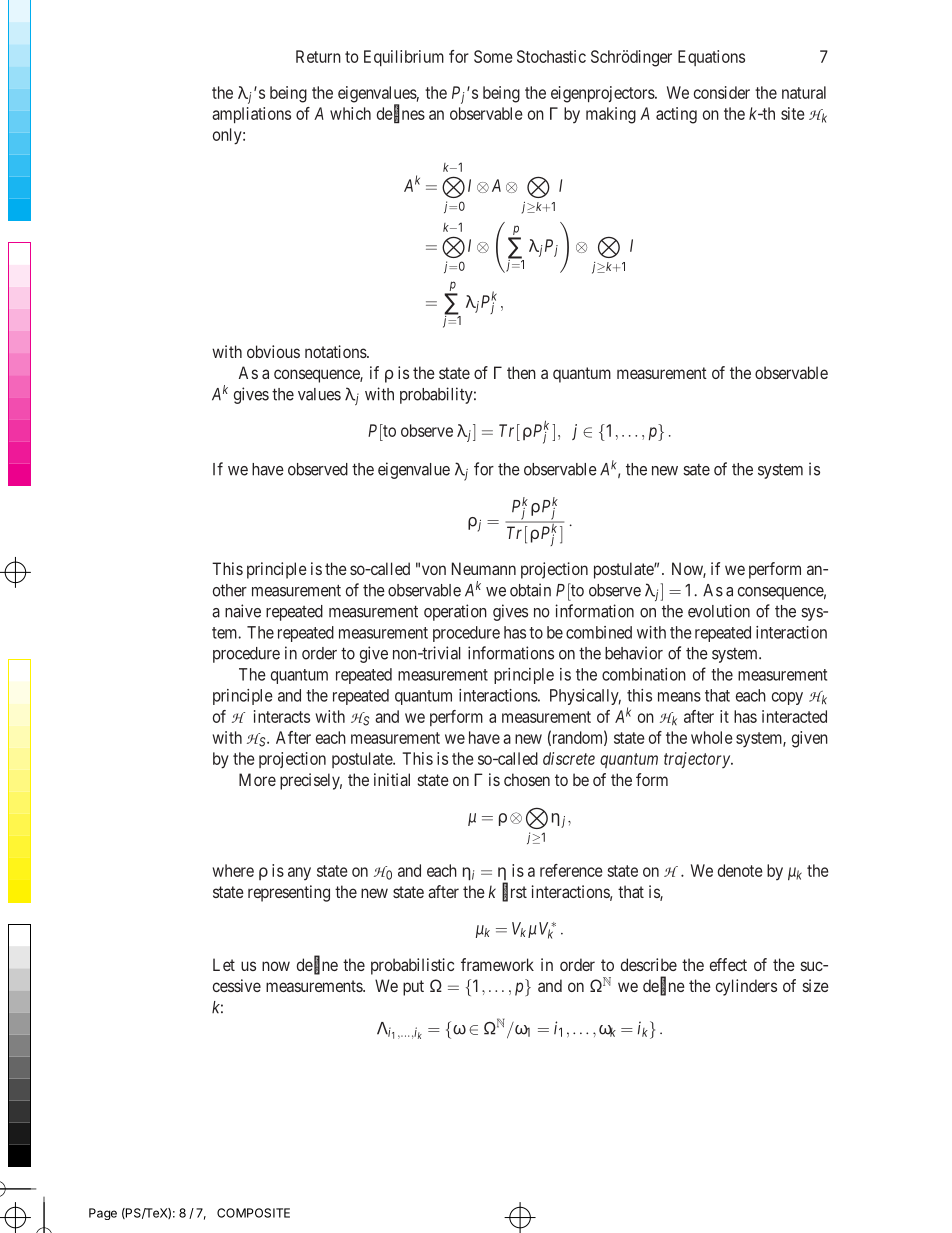 Image resolution: width=952 pixels, height=1233 pixels. I want to click on Return, so click(318, 56).
